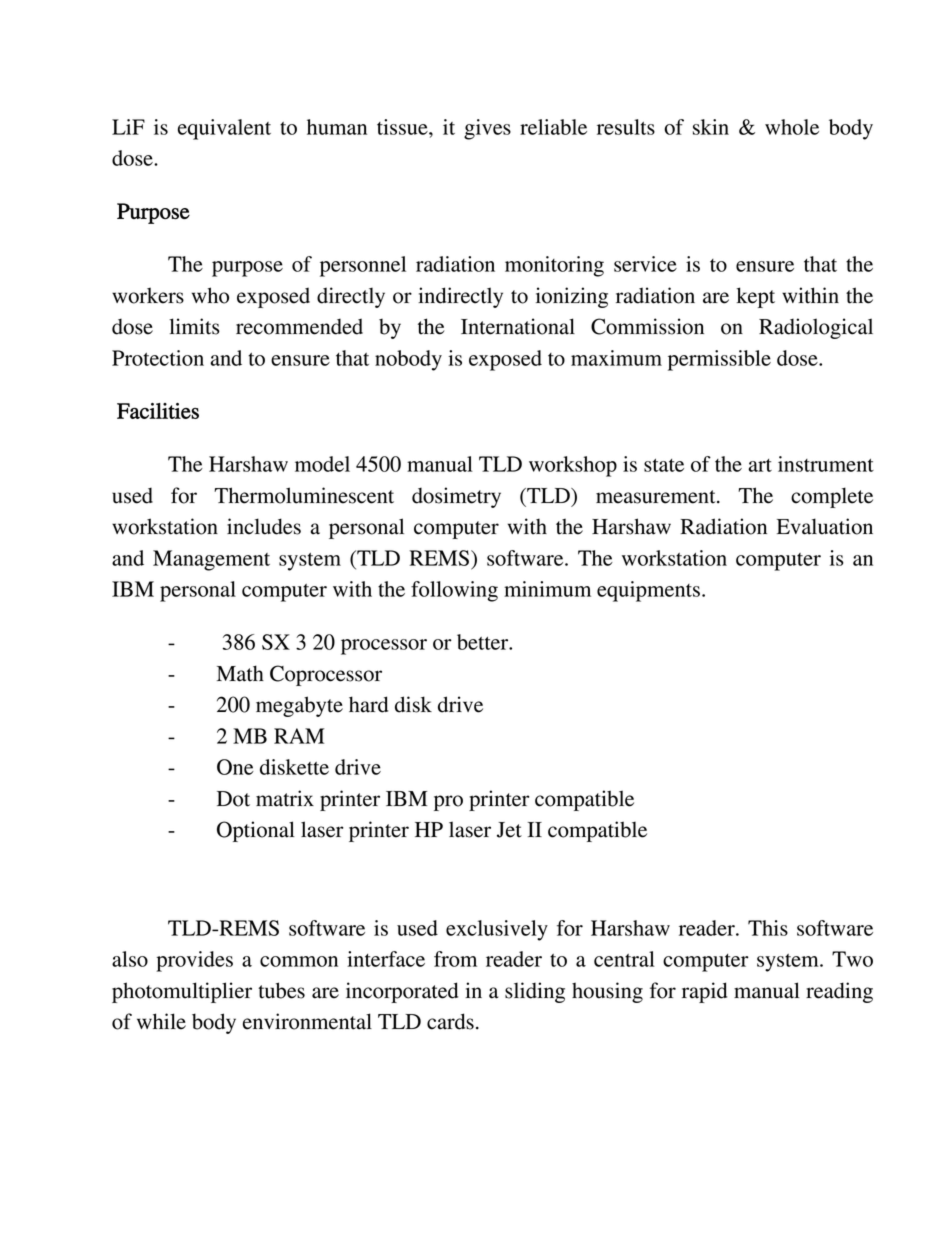 The height and width of the screenshot is (1233, 952). What do you see at coordinates (484, 642) in the screenshot?
I see `better` at bounding box center [484, 642].
